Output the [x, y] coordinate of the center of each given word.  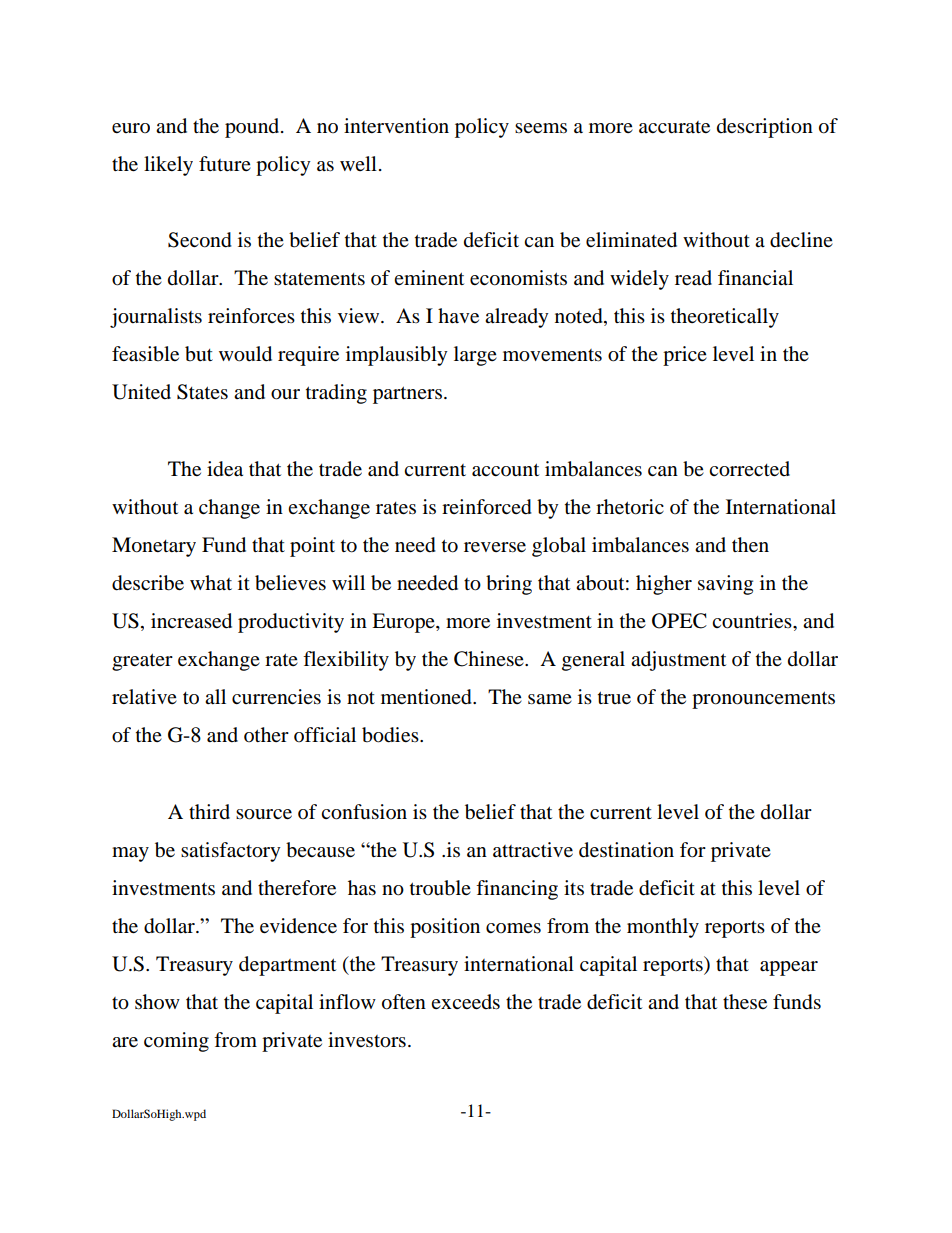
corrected [749, 469]
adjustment [678, 661]
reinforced [487, 507]
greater [142, 662]
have [458, 315]
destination [626, 850]
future [225, 163]
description [765, 128]
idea [225, 469]
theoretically [725, 318]
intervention [396, 126]
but [199, 354]
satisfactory [231, 852]
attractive [533, 850]
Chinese [490, 659]
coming [176, 1042]
